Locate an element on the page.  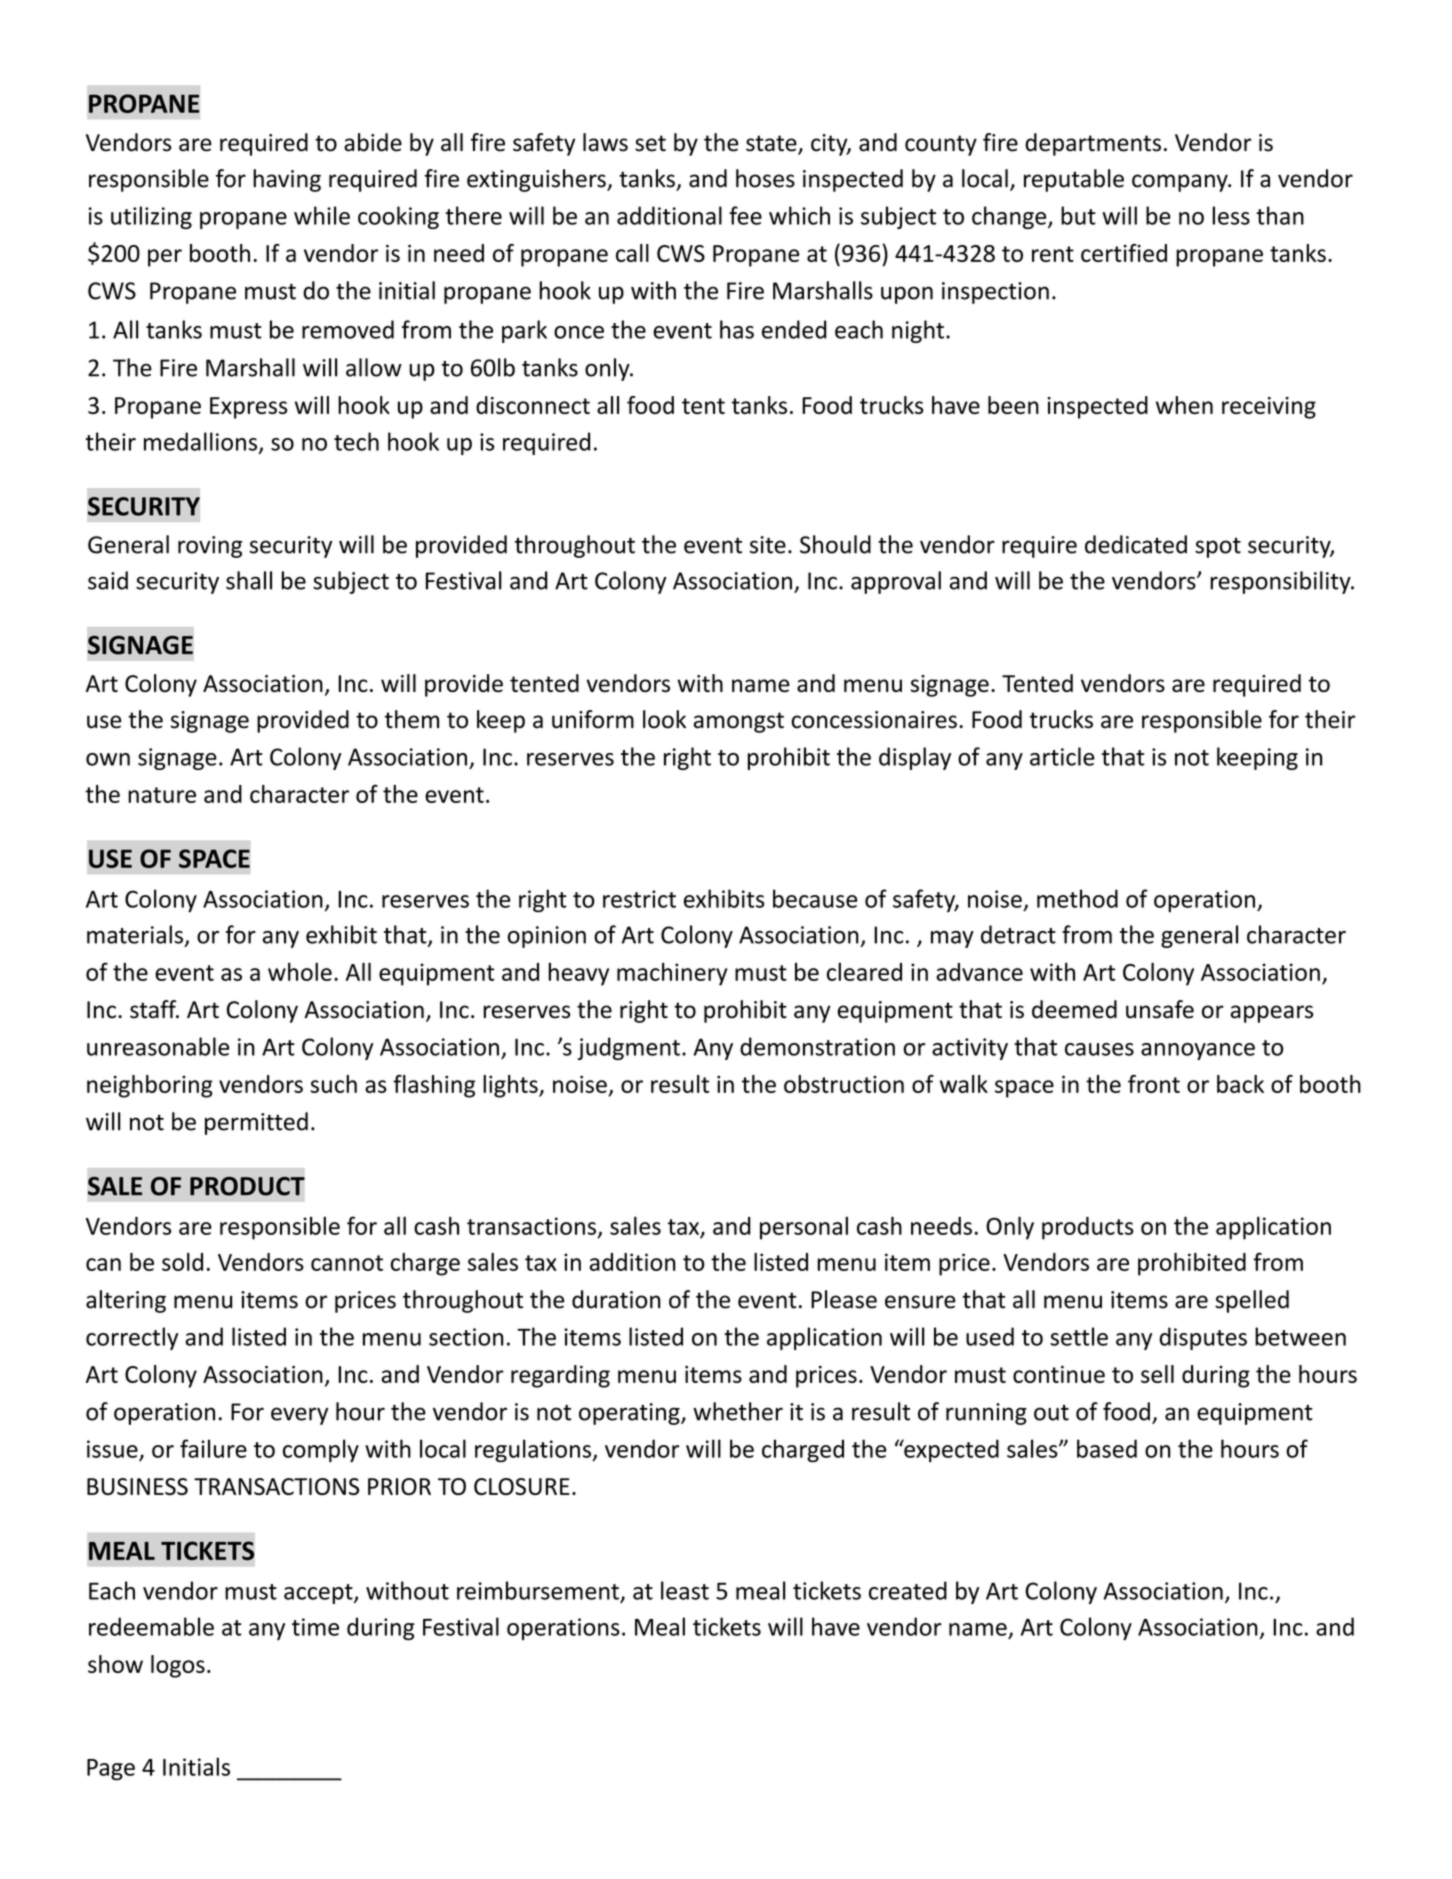
created is located at coordinates (908, 1590).
